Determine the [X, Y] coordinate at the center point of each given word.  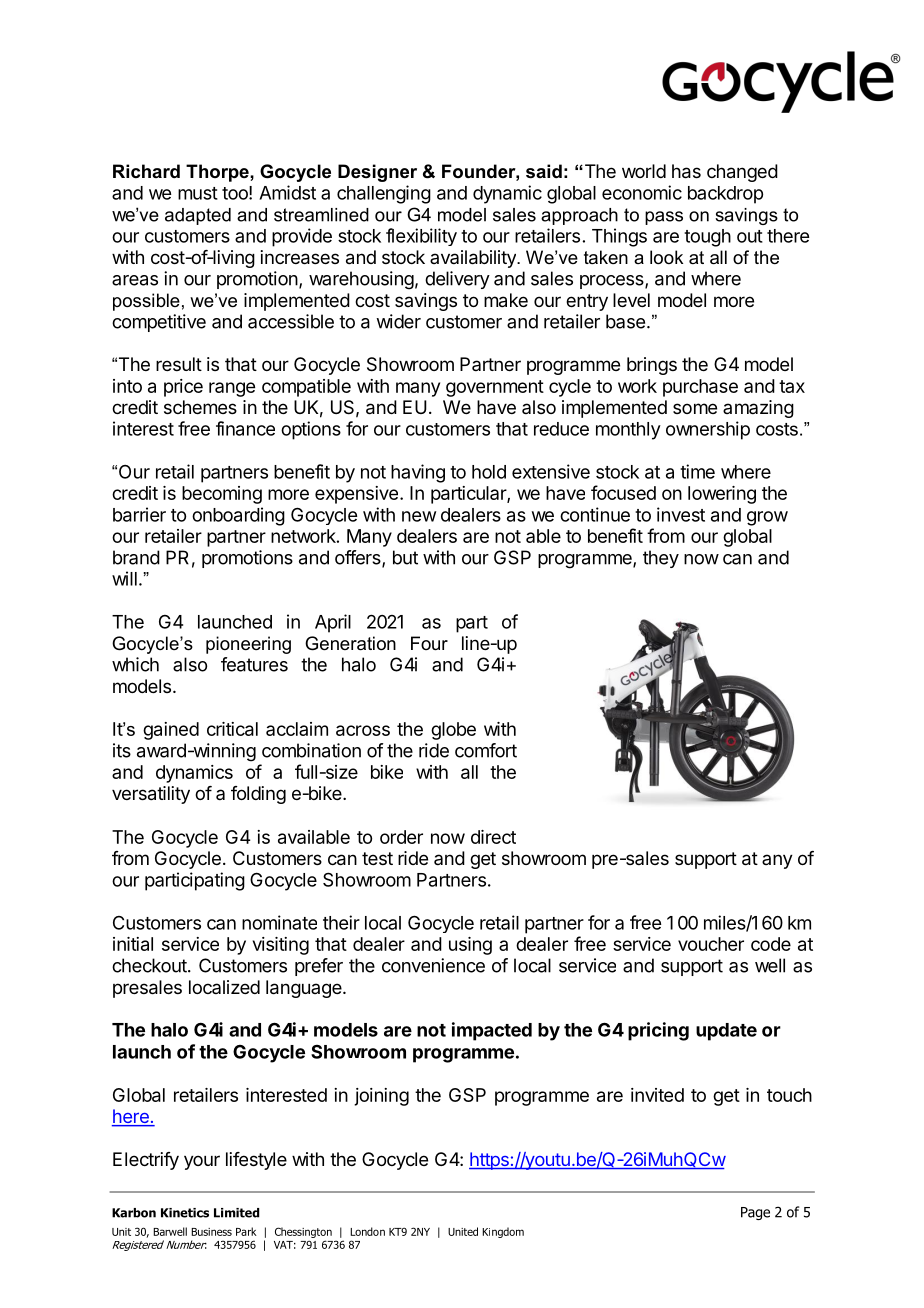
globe [453, 731]
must [198, 193]
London [367, 1231]
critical [232, 729]
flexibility [421, 237]
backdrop [725, 195]
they [661, 559]
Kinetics [185, 1213]
